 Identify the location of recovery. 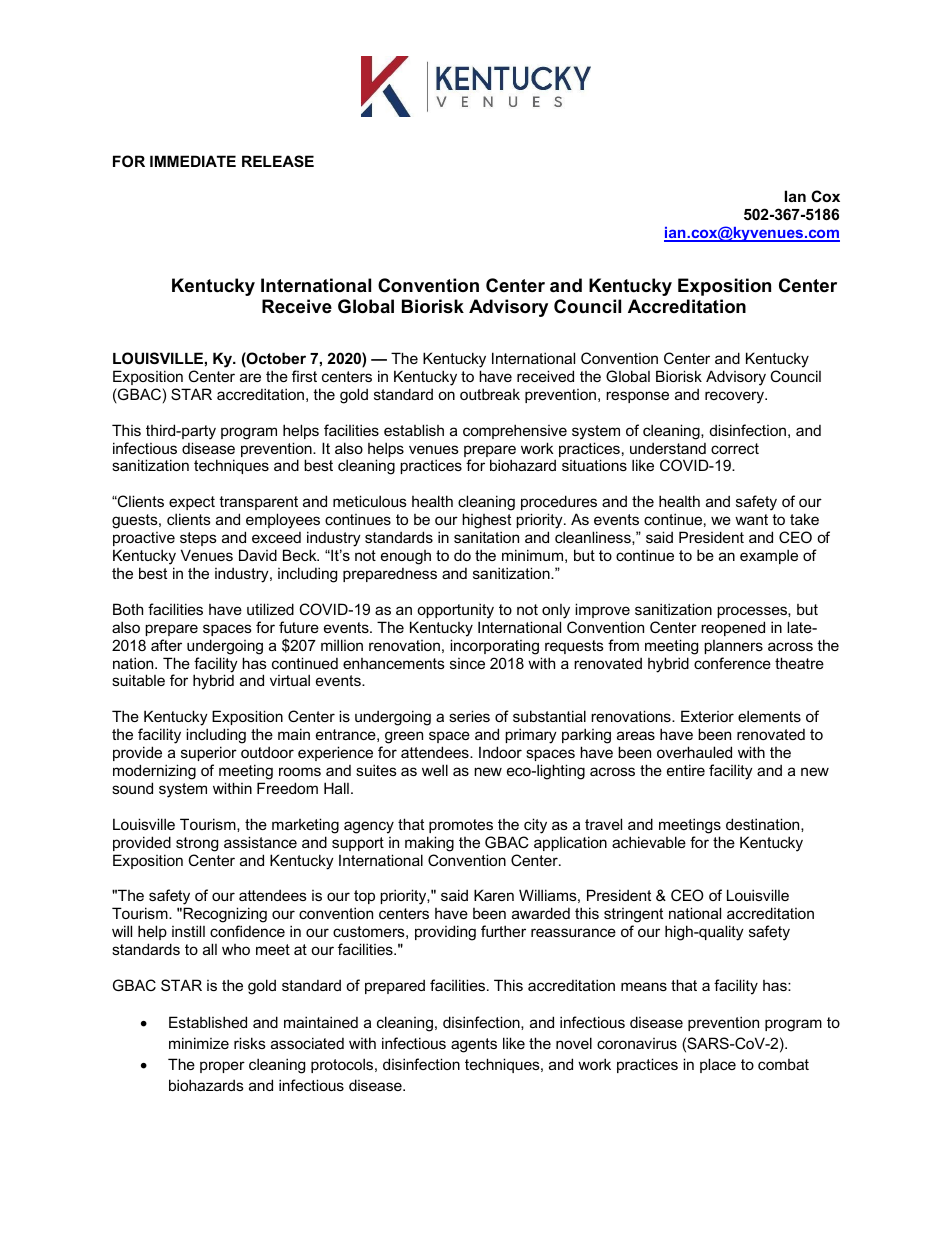
(736, 397).
